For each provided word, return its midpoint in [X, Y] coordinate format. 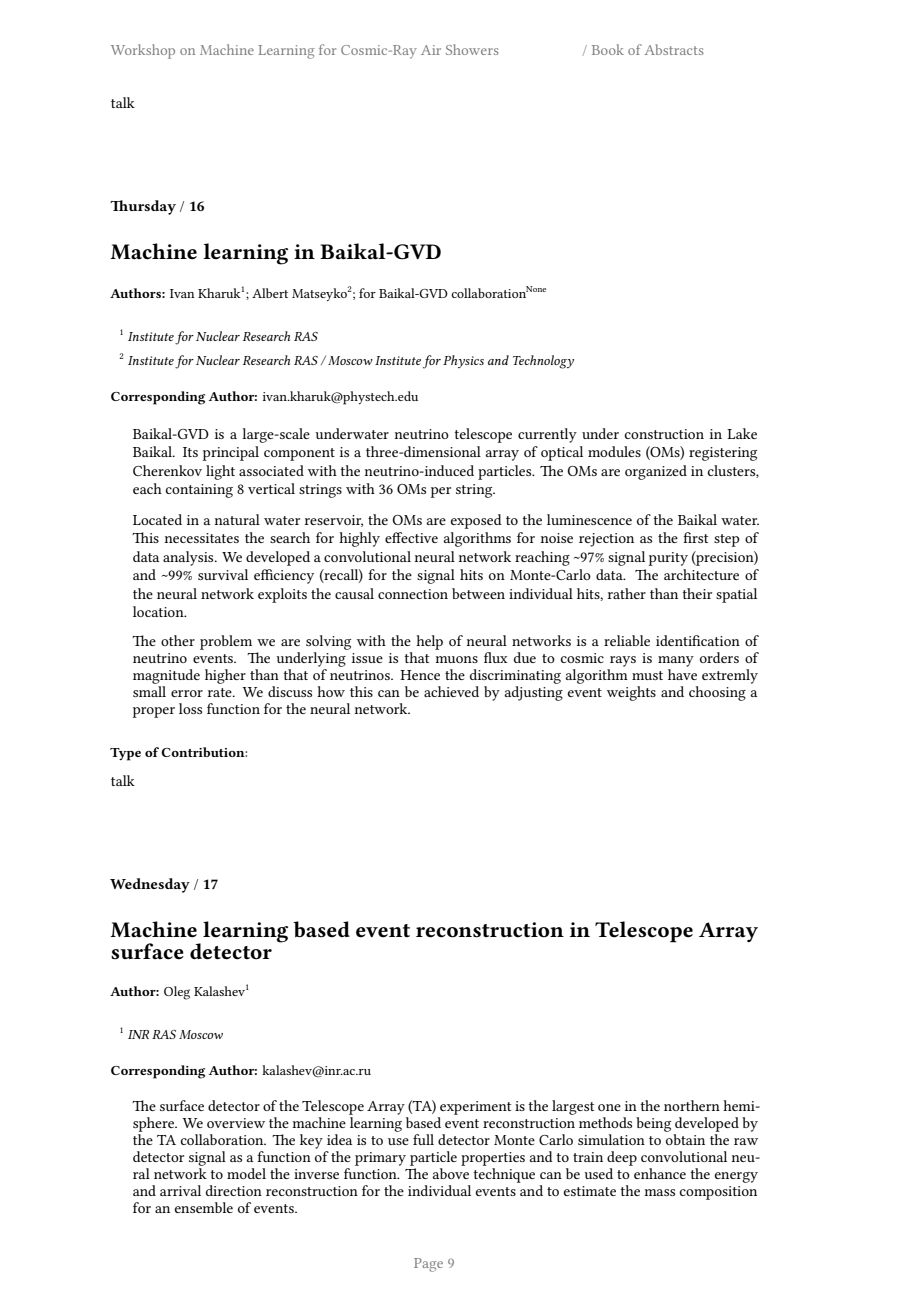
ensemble [204, 1207]
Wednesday [150, 885]
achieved [451, 691]
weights [631, 693]
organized [656, 472]
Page [428, 1265]
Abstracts [674, 49]
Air [431, 50]
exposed [476, 521]
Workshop [143, 51]
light [220, 472]
